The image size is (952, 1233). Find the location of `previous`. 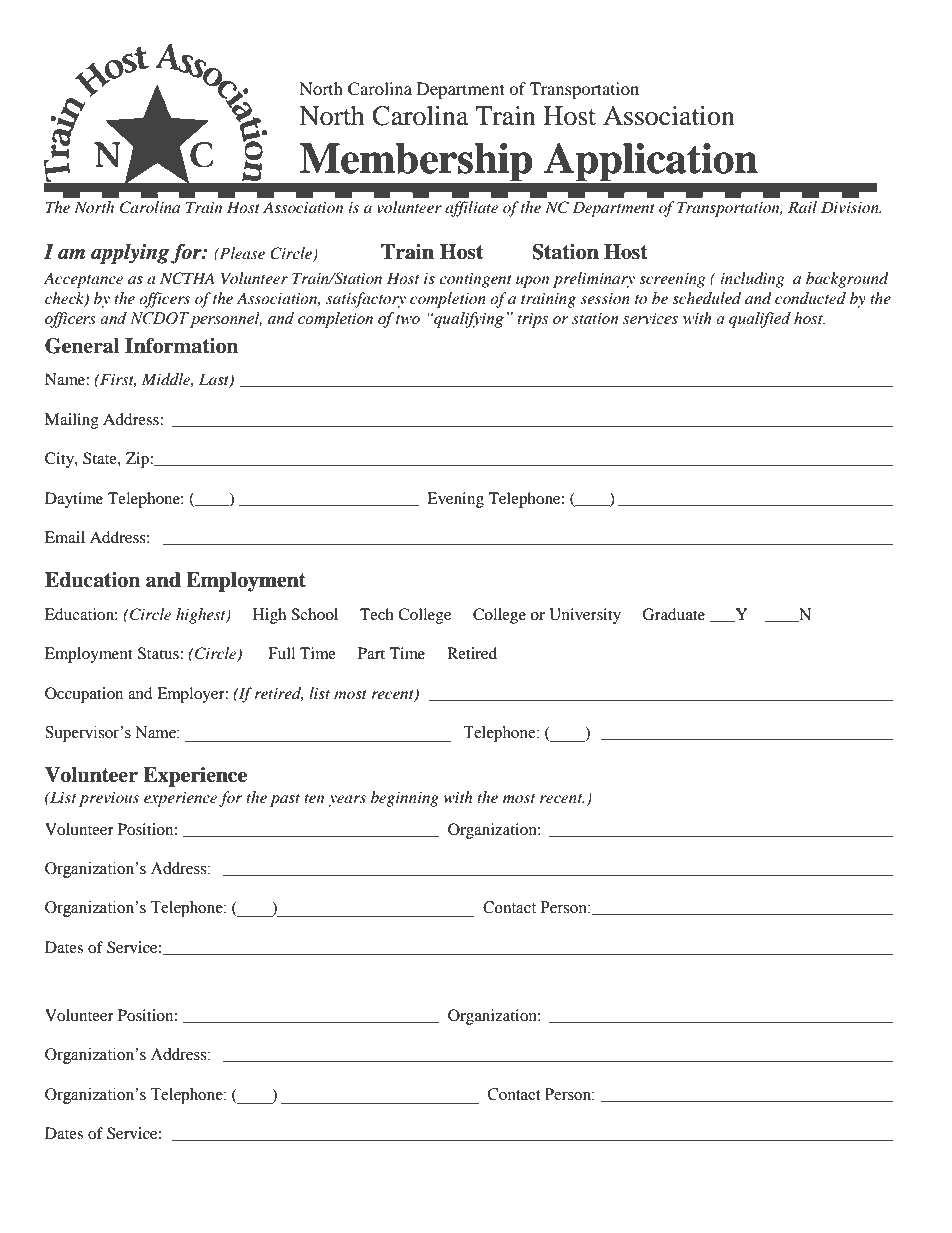

previous is located at coordinates (109, 799).
